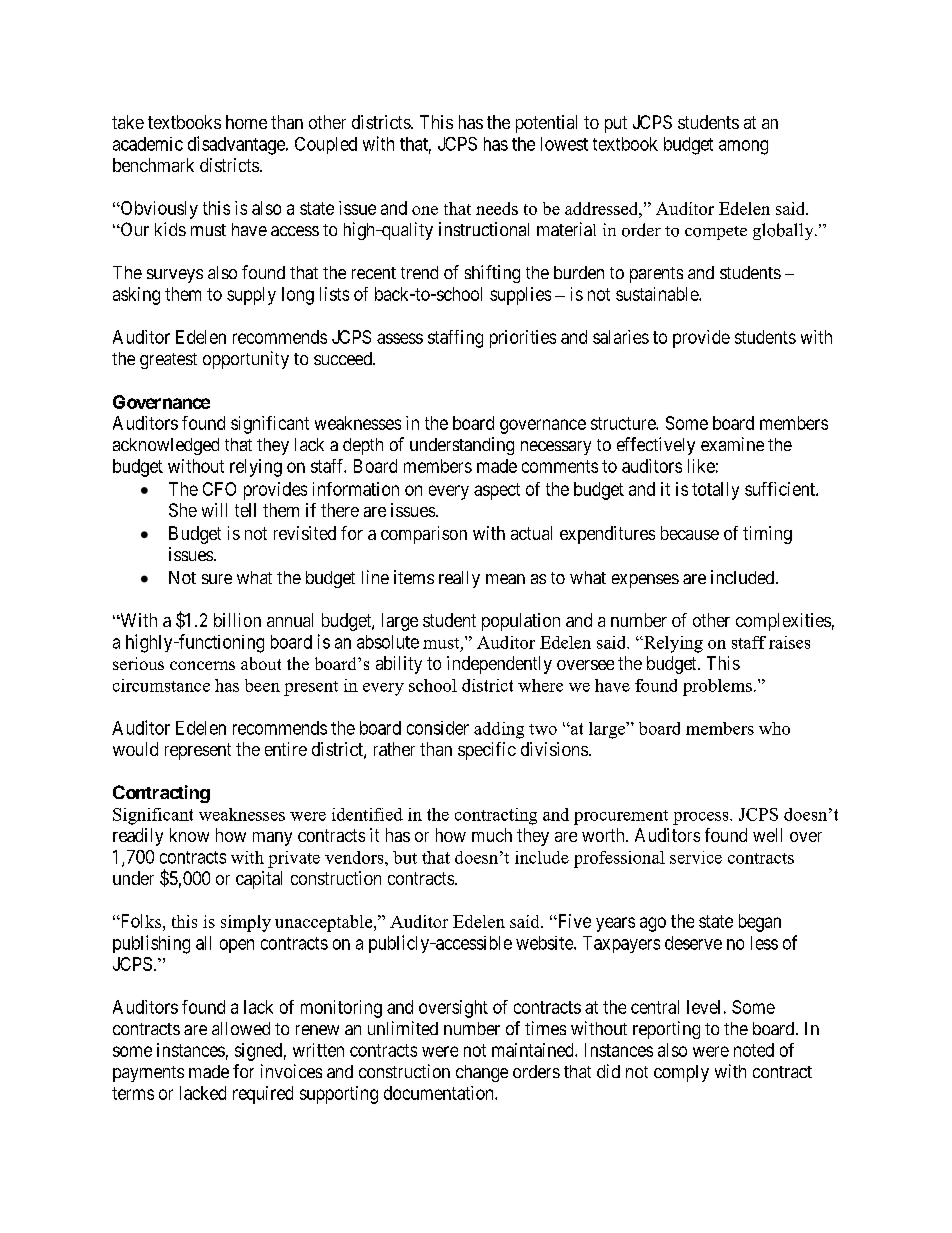  I want to click on among, so click(743, 147).
